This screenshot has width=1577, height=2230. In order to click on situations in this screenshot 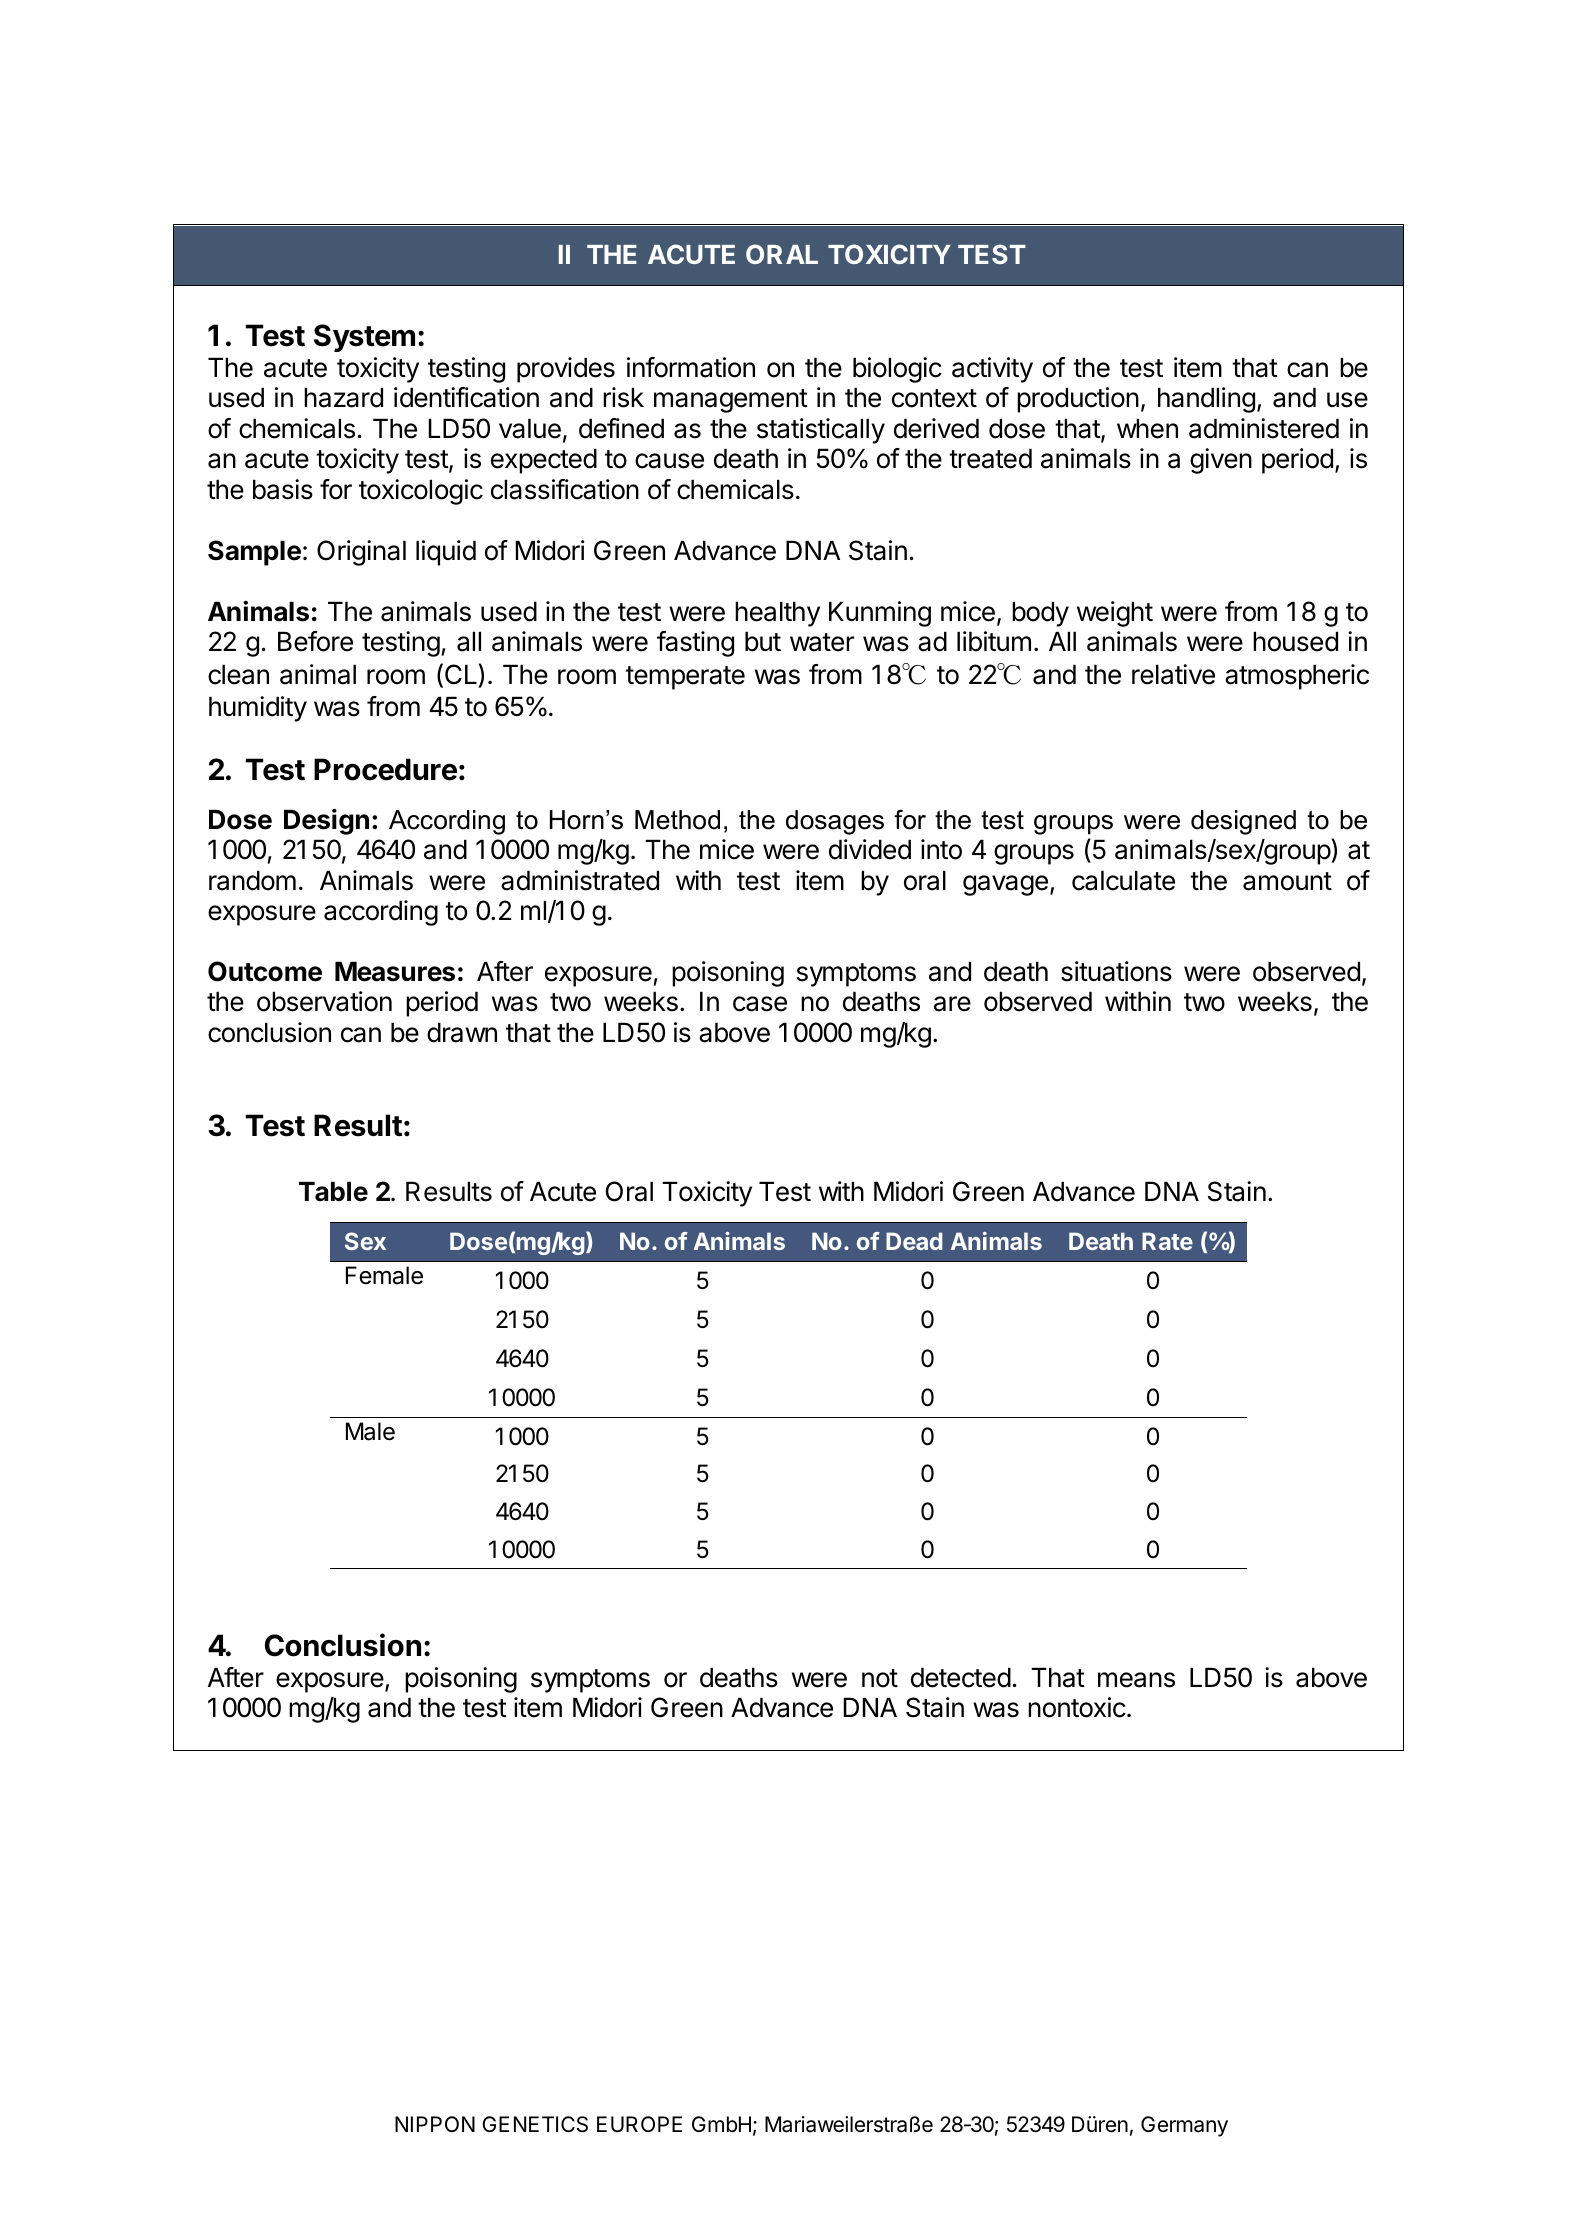, I will do `click(1116, 971)`.
